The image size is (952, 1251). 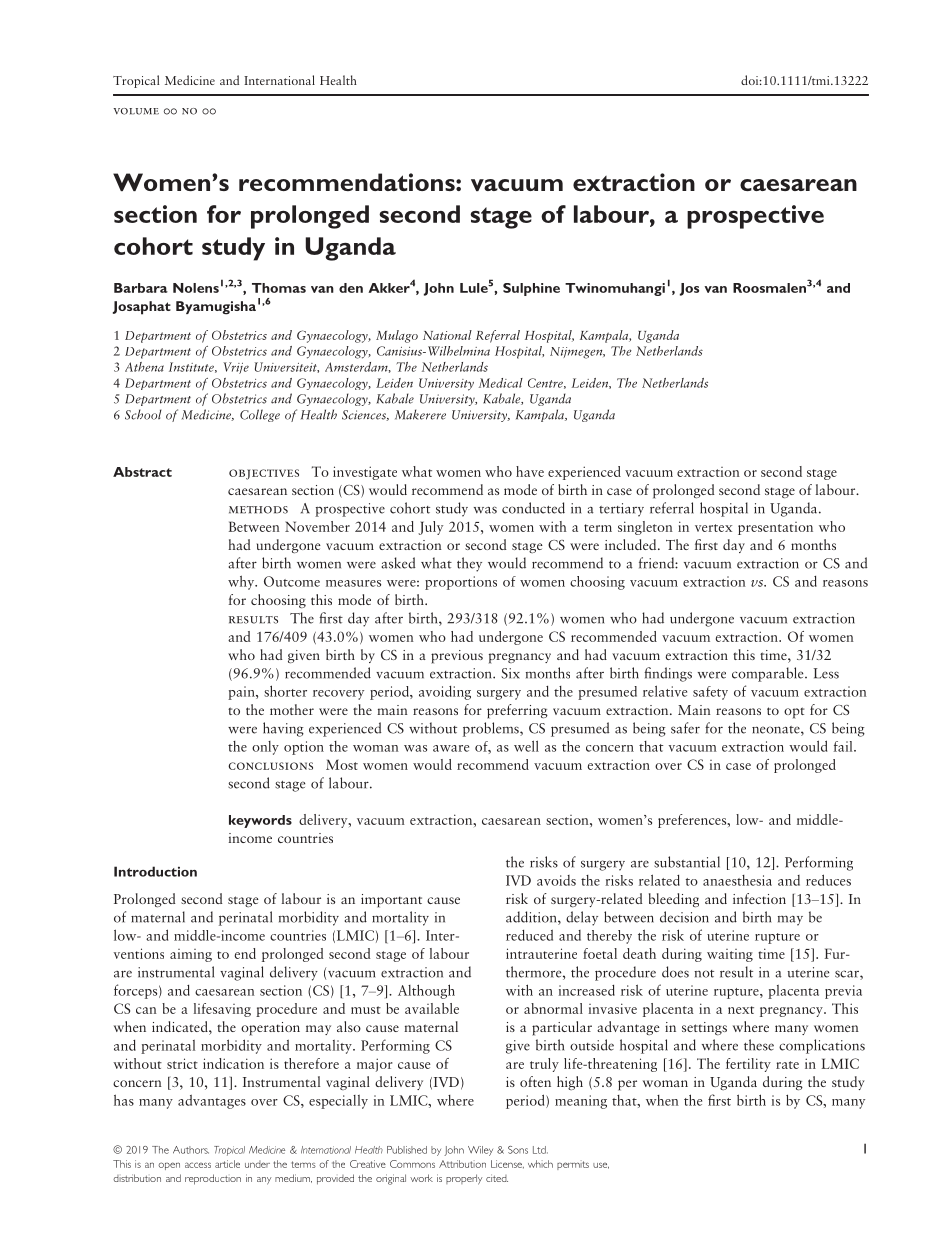 I want to click on why, so click(x=242, y=582).
